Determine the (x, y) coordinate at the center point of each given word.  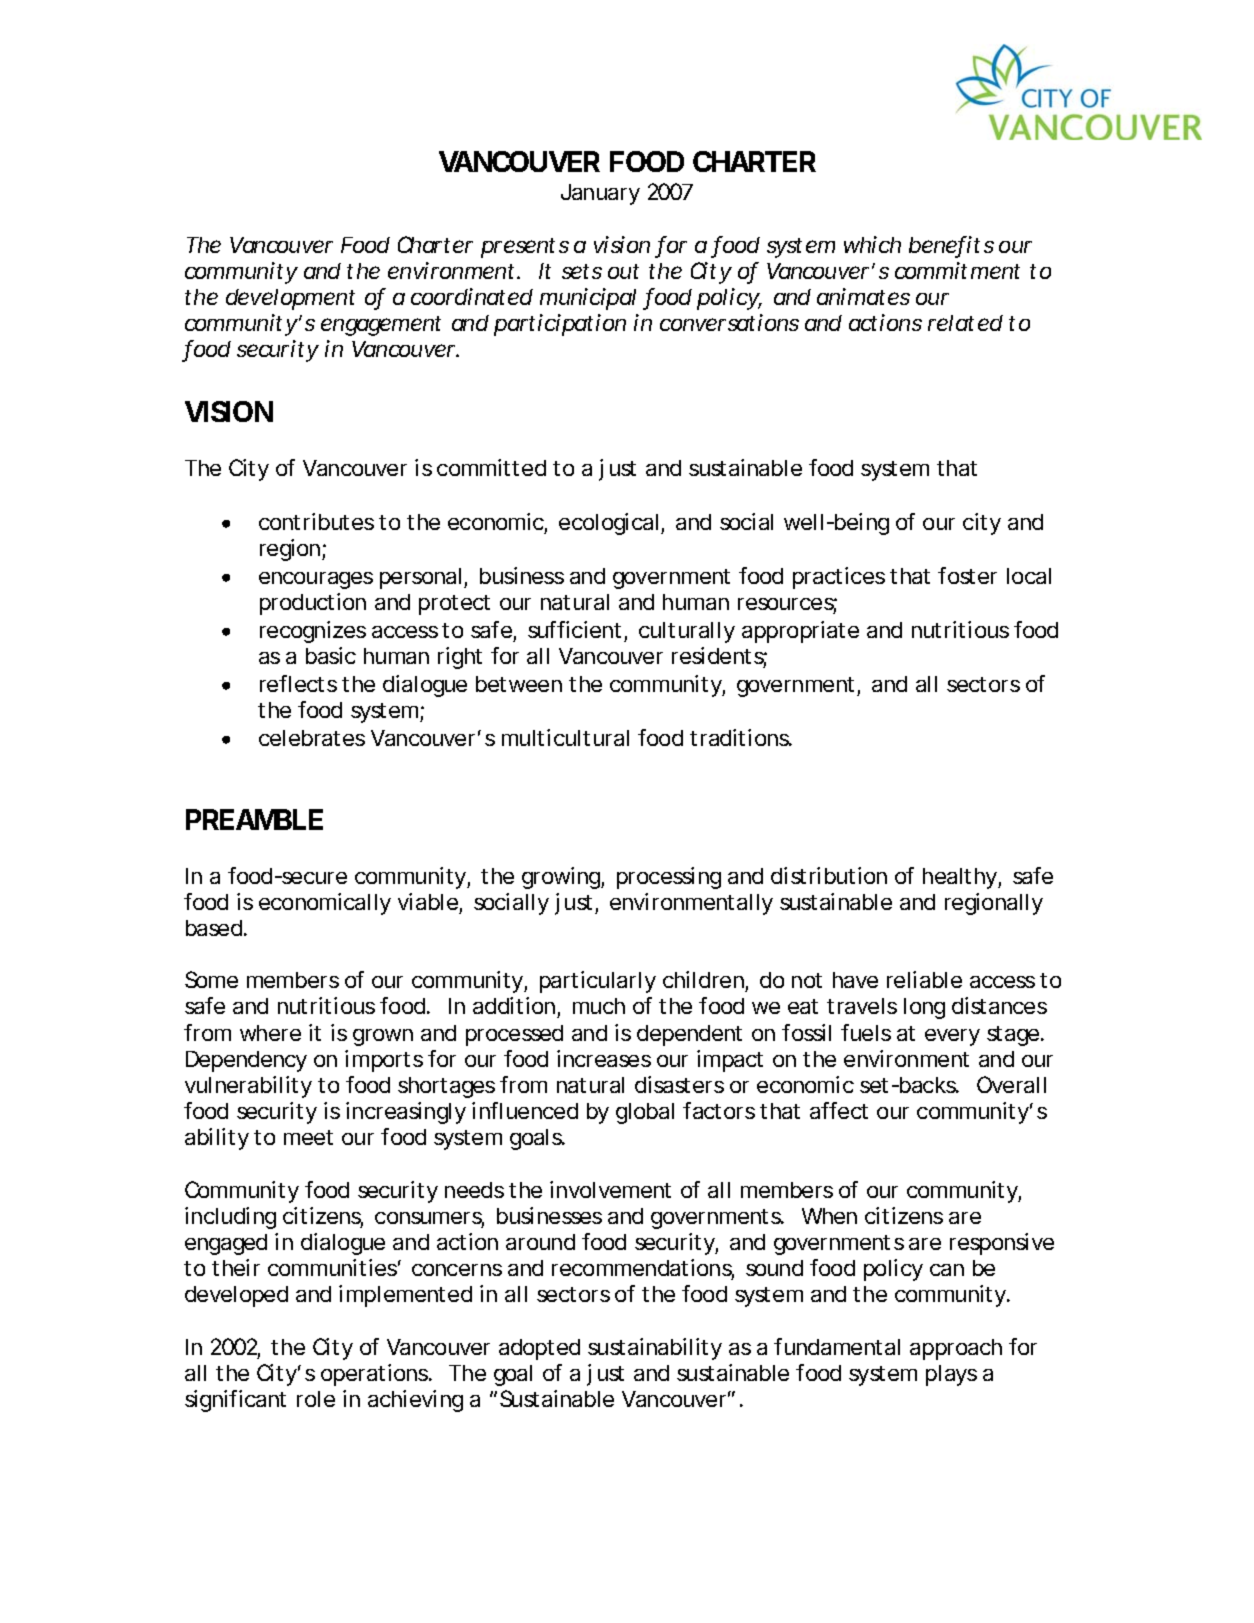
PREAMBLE (254, 819)
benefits (951, 246)
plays (951, 1375)
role (316, 1399)
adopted (539, 1349)
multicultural (565, 737)
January (600, 194)
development (290, 299)
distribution (829, 875)
